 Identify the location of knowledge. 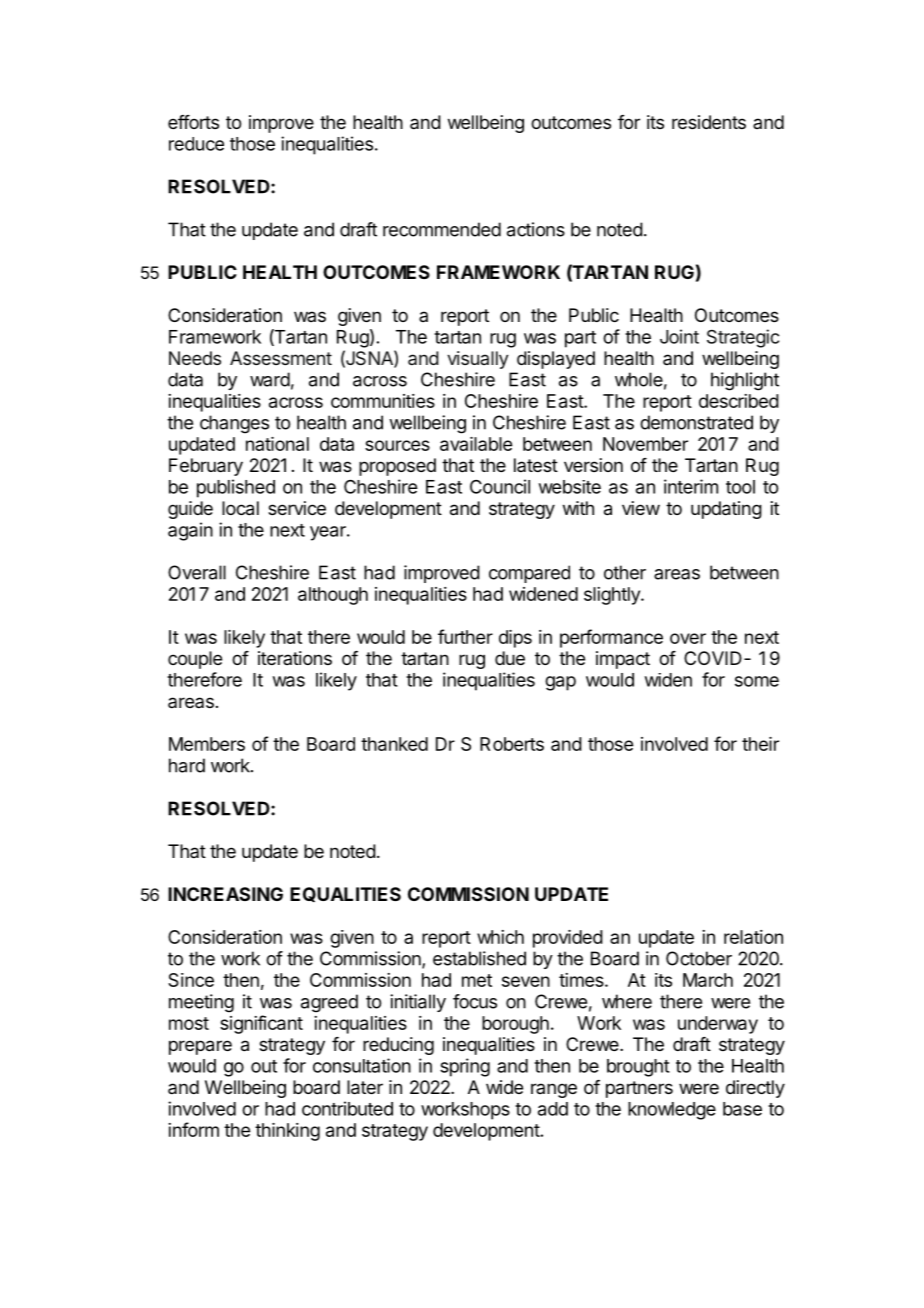
(672, 1111).
